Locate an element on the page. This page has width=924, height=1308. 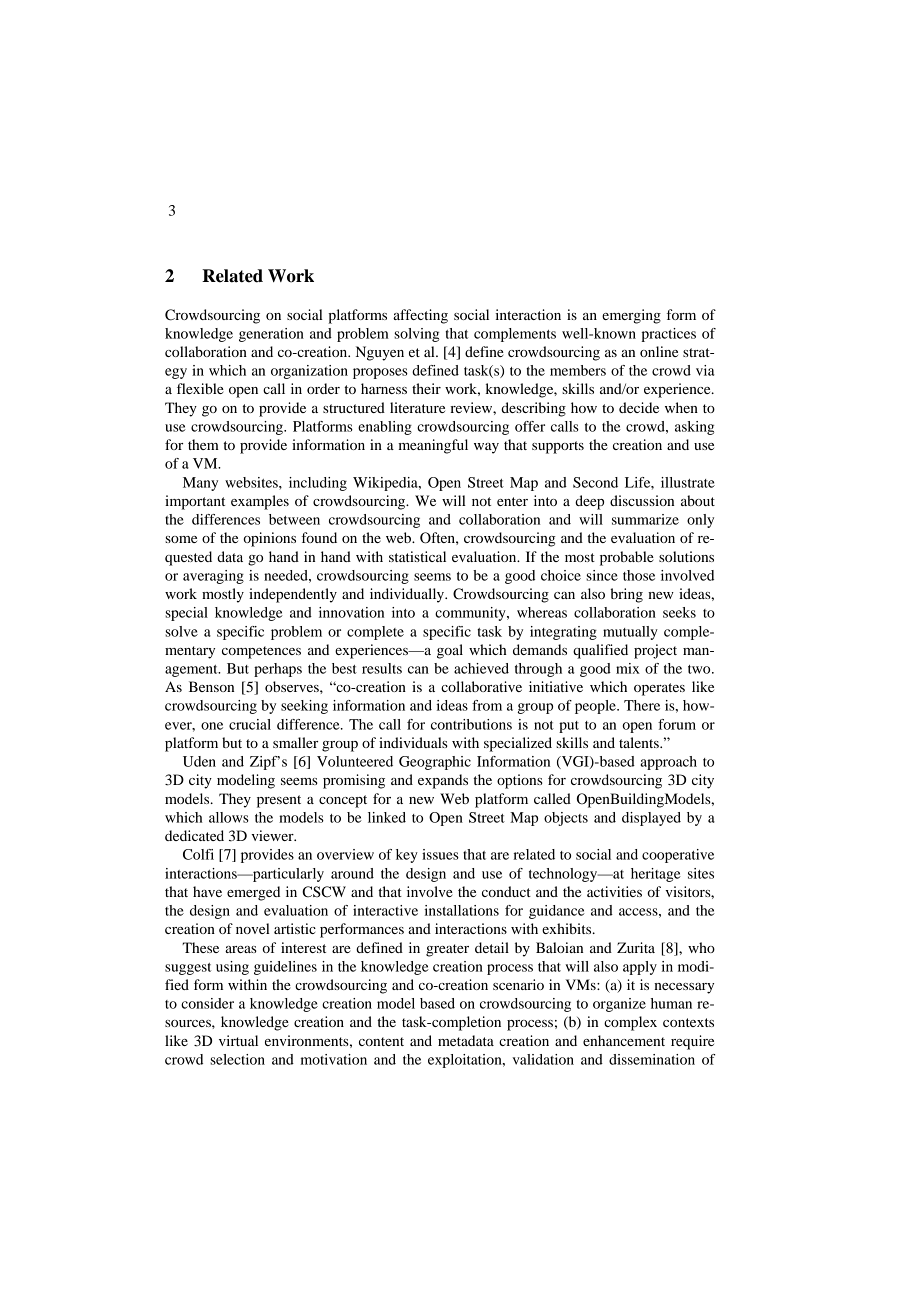
enhancement is located at coordinates (624, 1040).
